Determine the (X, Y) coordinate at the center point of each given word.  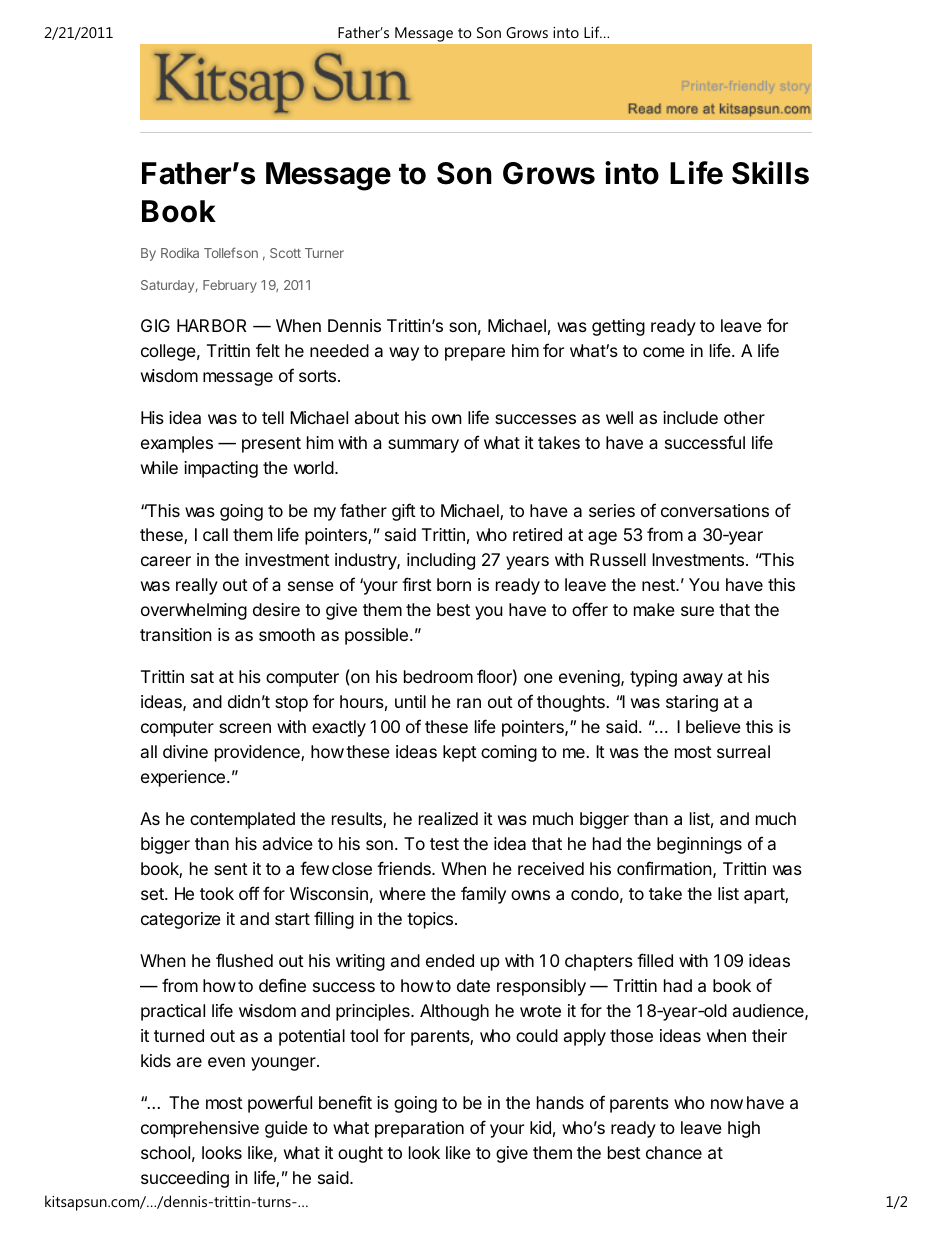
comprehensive (200, 1129)
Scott (285, 253)
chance (674, 1152)
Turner (324, 253)
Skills (770, 173)
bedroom (438, 676)
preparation (419, 1129)
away (703, 680)
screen (245, 728)
